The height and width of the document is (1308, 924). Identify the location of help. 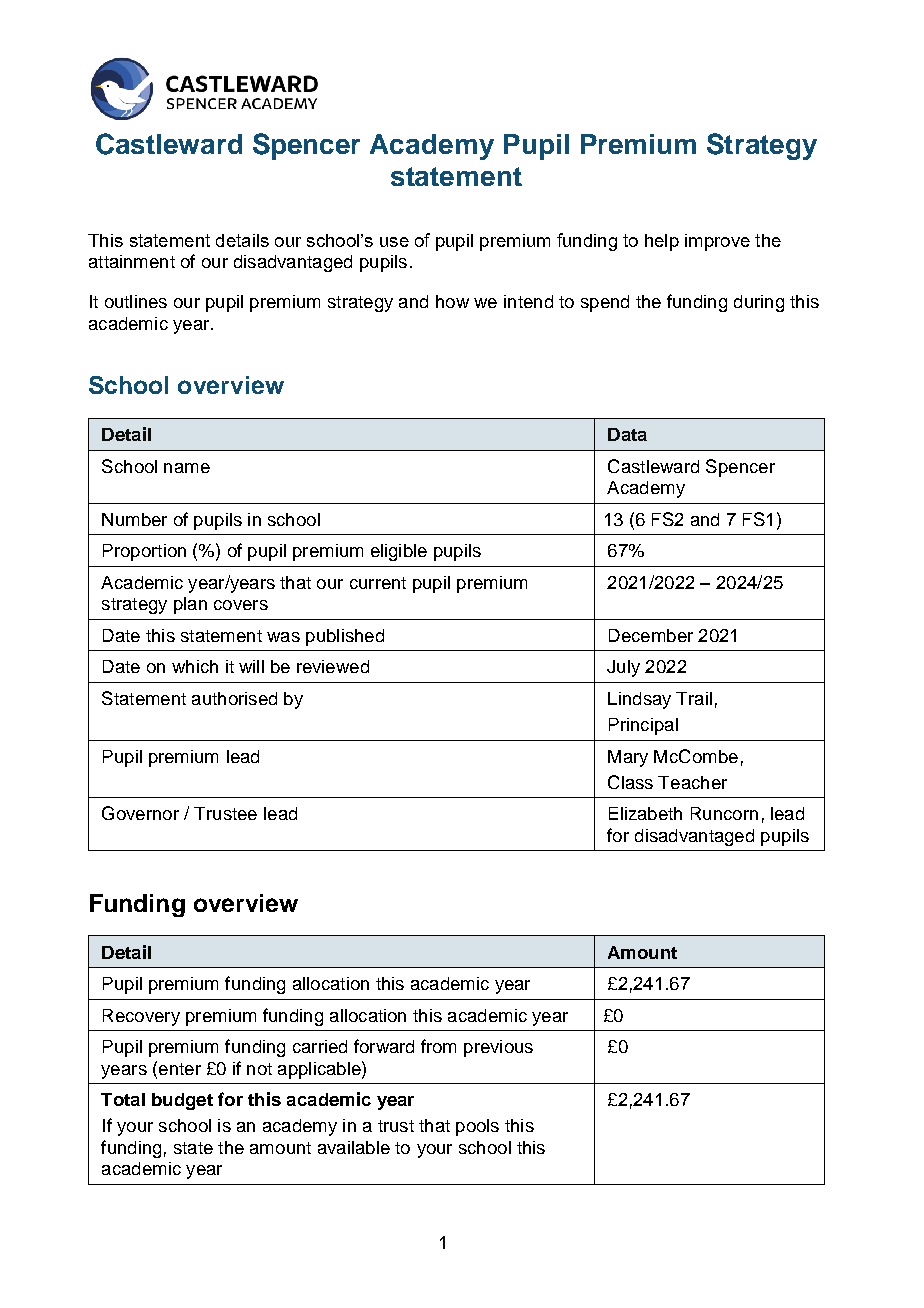
(662, 242).
